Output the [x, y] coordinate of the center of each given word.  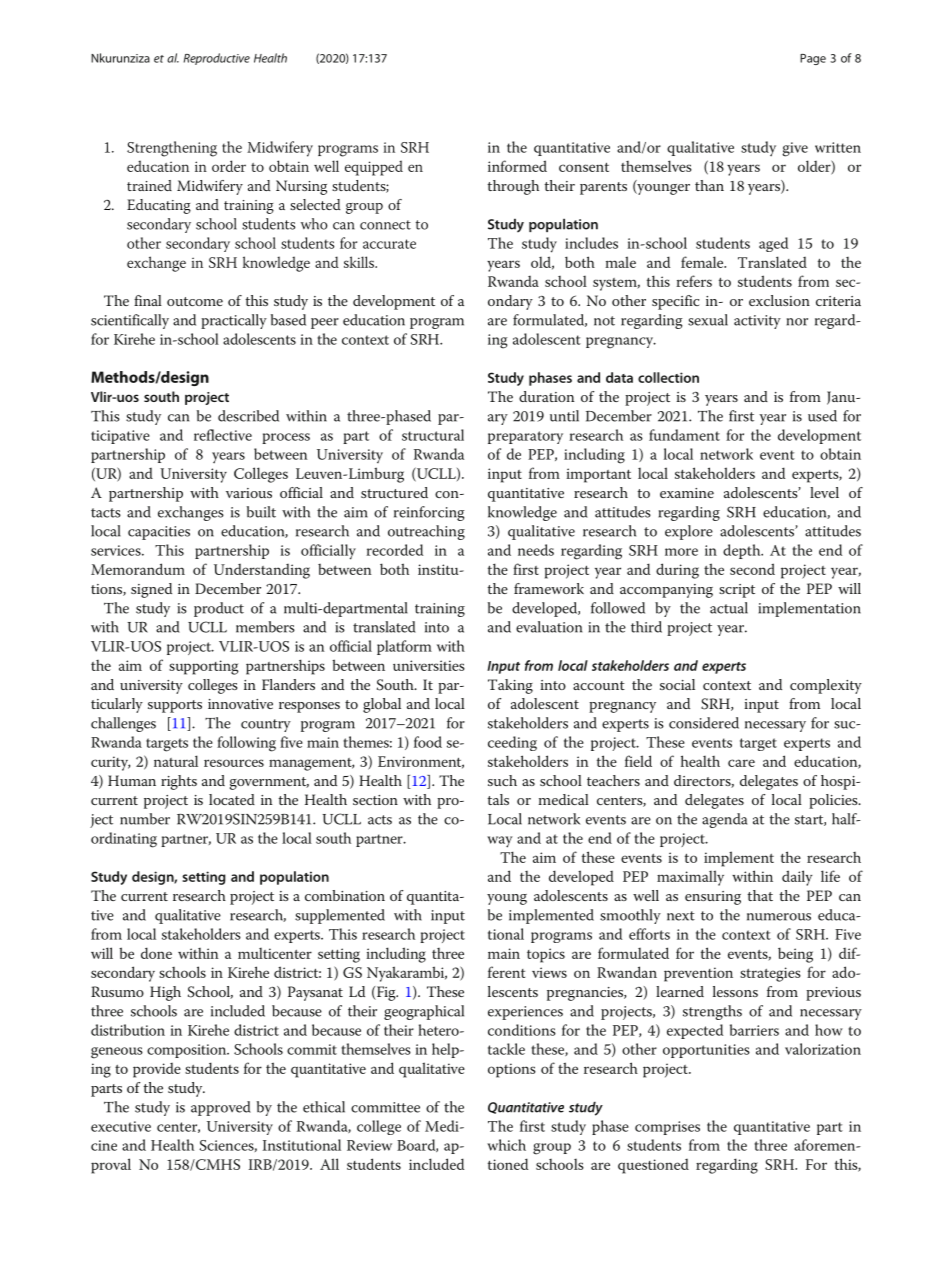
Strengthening [172, 149]
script [737, 591]
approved [221, 1108]
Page [813, 59]
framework [549, 588]
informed [517, 166]
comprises [667, 1128]
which [506, 1145]
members [265, 627]
